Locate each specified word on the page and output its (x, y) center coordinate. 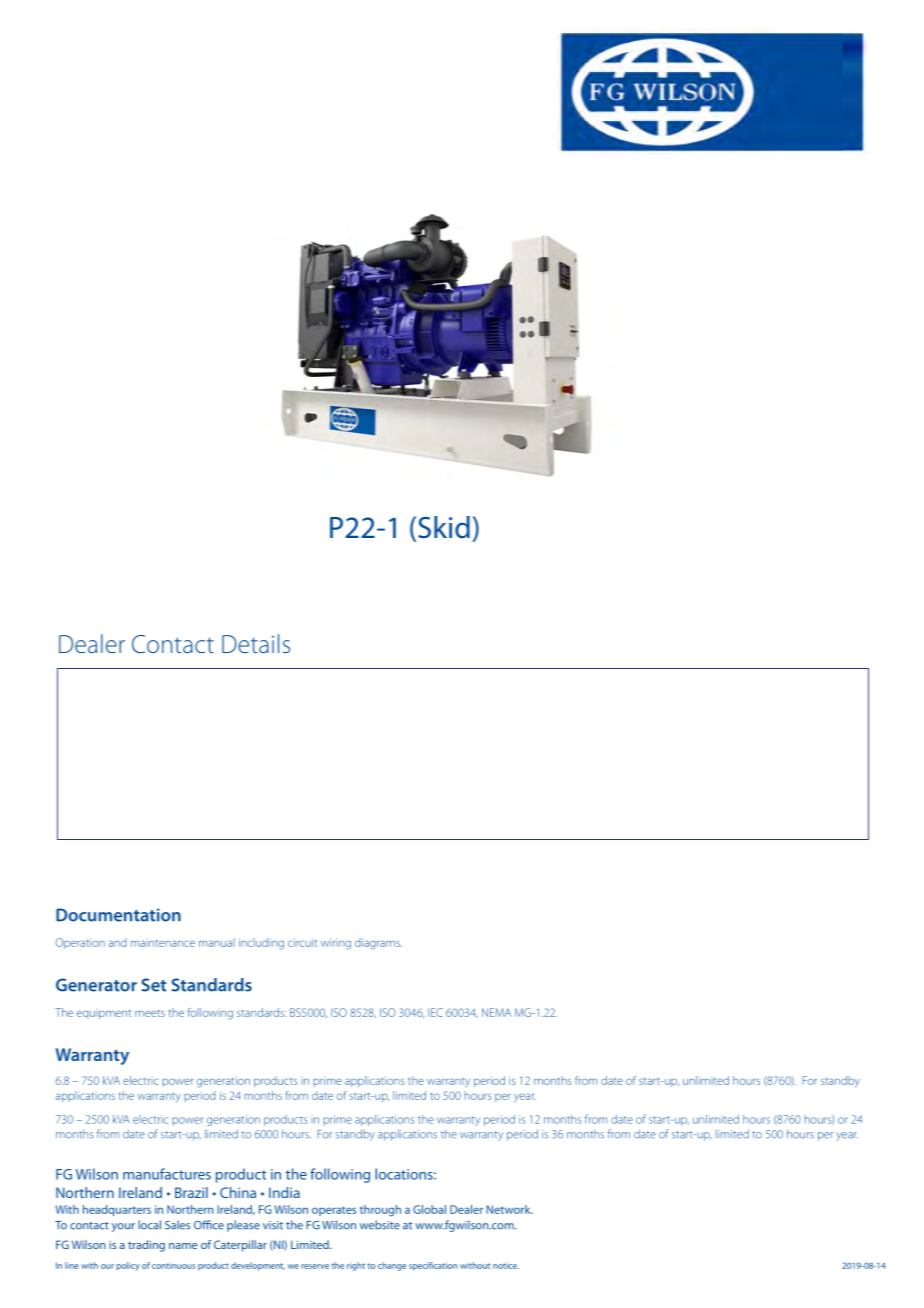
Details (256, 643)
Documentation (118, 915)
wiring (336, 944)
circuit (302, 942)
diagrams (378, 944)
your (123, 1227)
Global (429, 1209)
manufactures (167, 1174)
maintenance (163, 943)
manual (217, 942)
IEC (435, 1012)
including (261, 944)
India (284, 1192)
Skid (444, 527)
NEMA (496, 1012)
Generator (96, 985)
